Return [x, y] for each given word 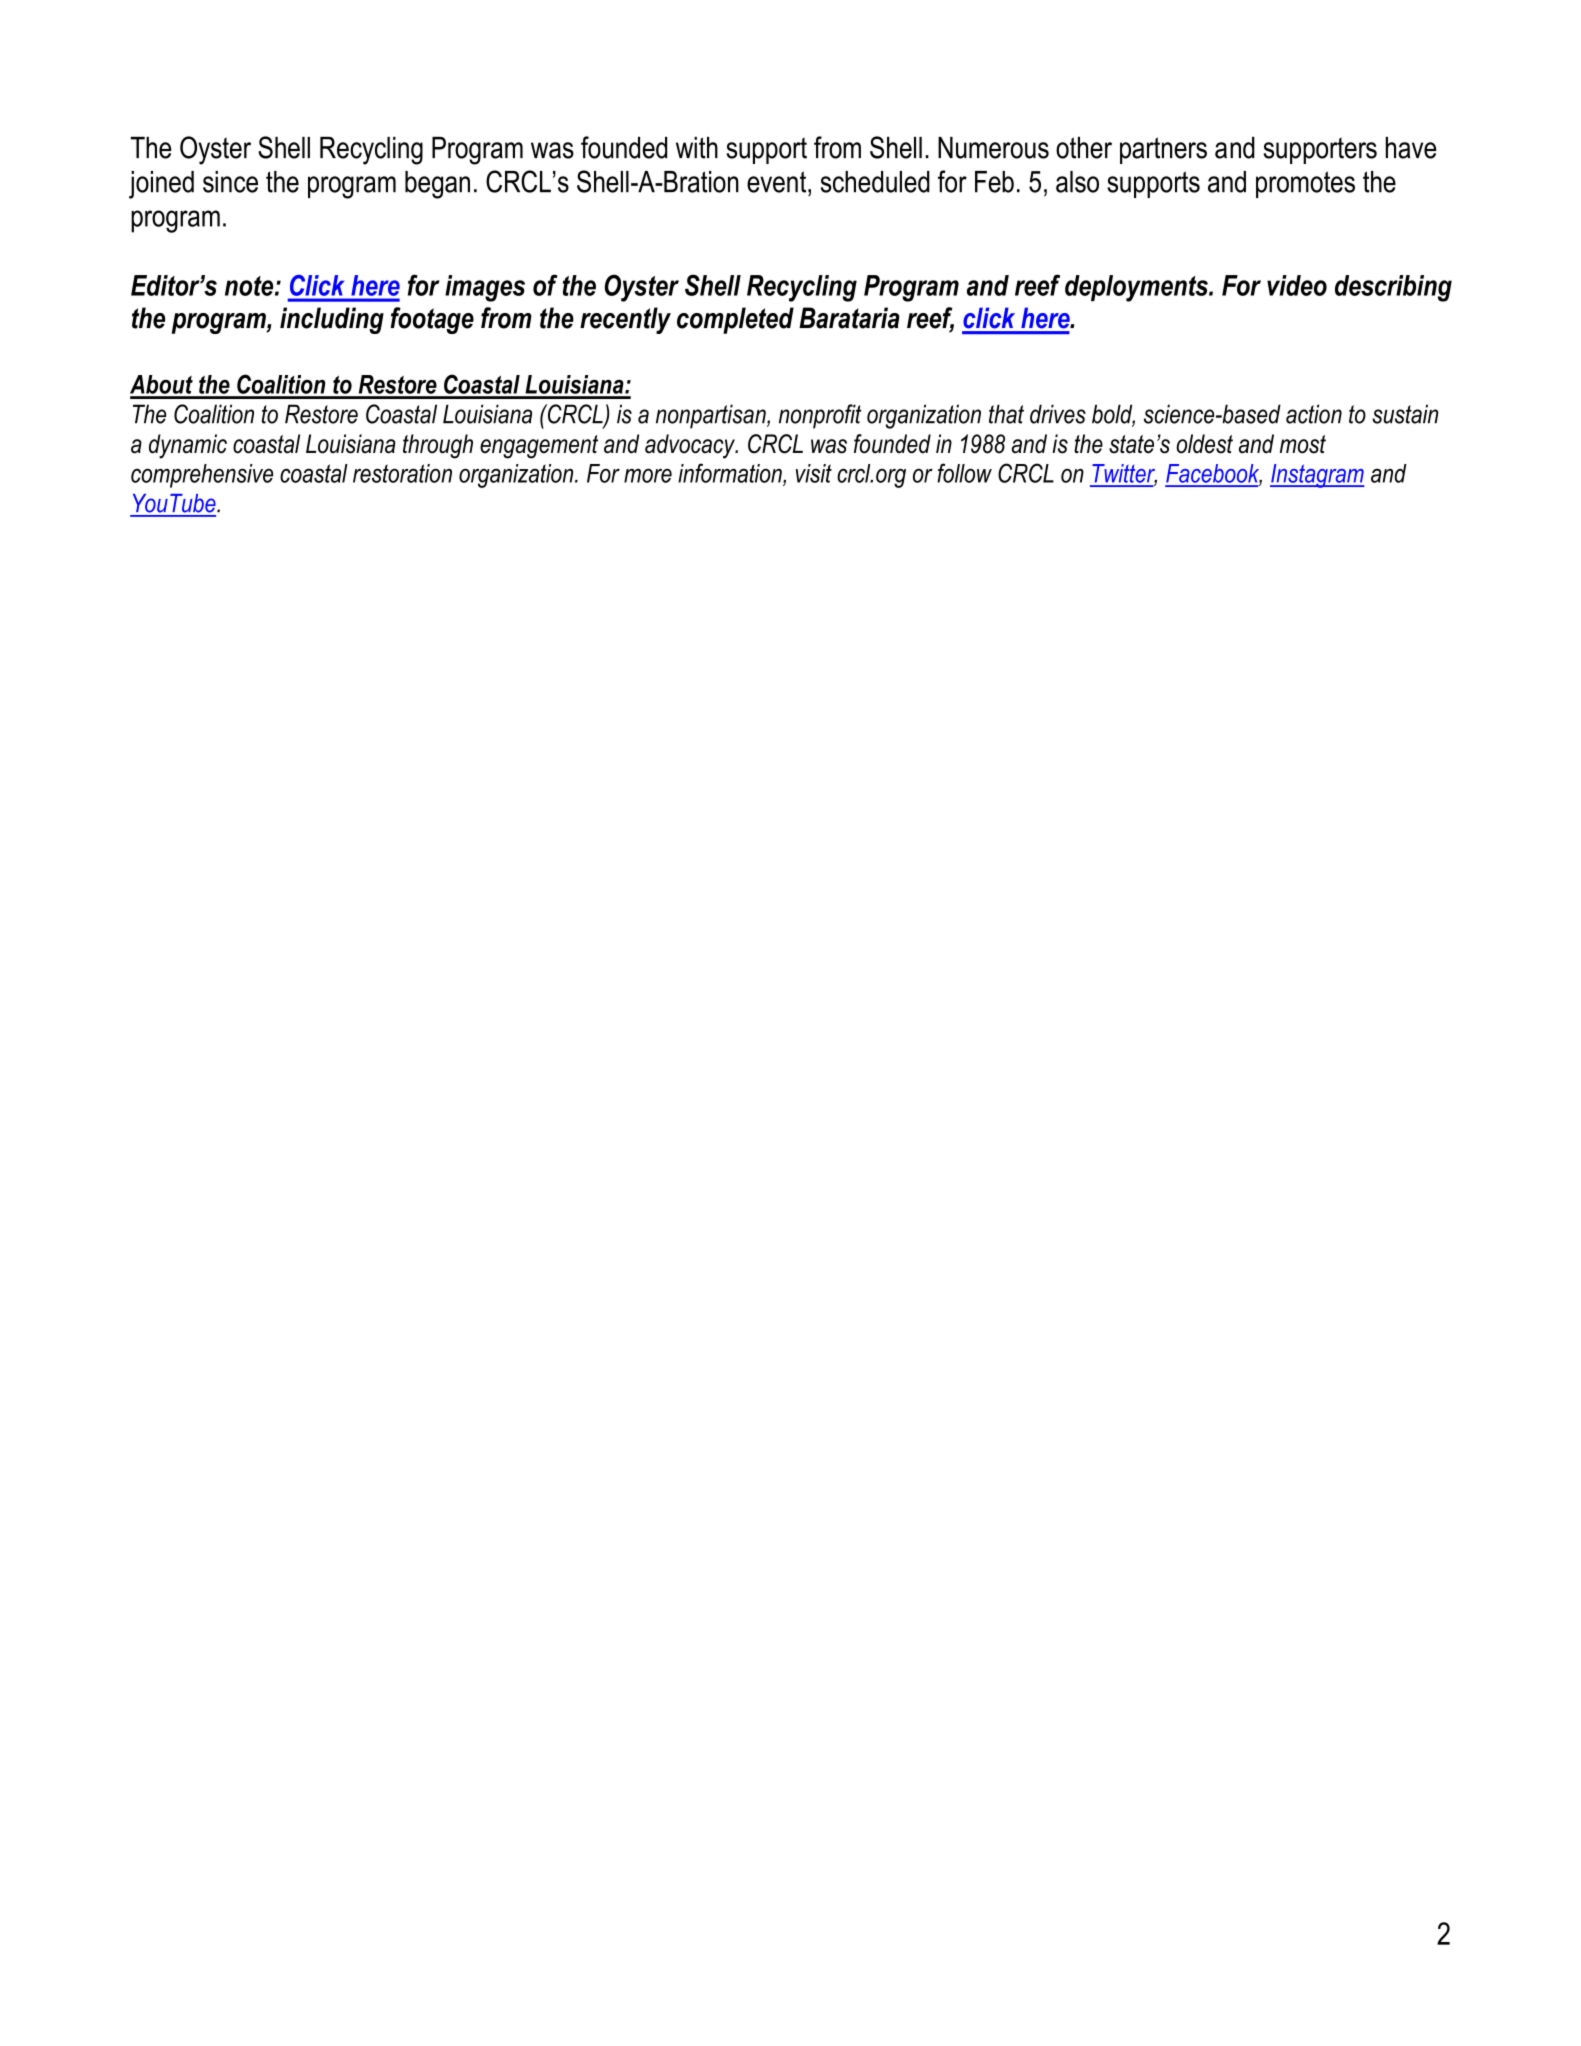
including [332, 320]
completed [735, 320]
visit [814, 473]
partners [1163, 150]
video [1297, 285]
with [697, 148]
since [230, 182]
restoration [402, 473]
